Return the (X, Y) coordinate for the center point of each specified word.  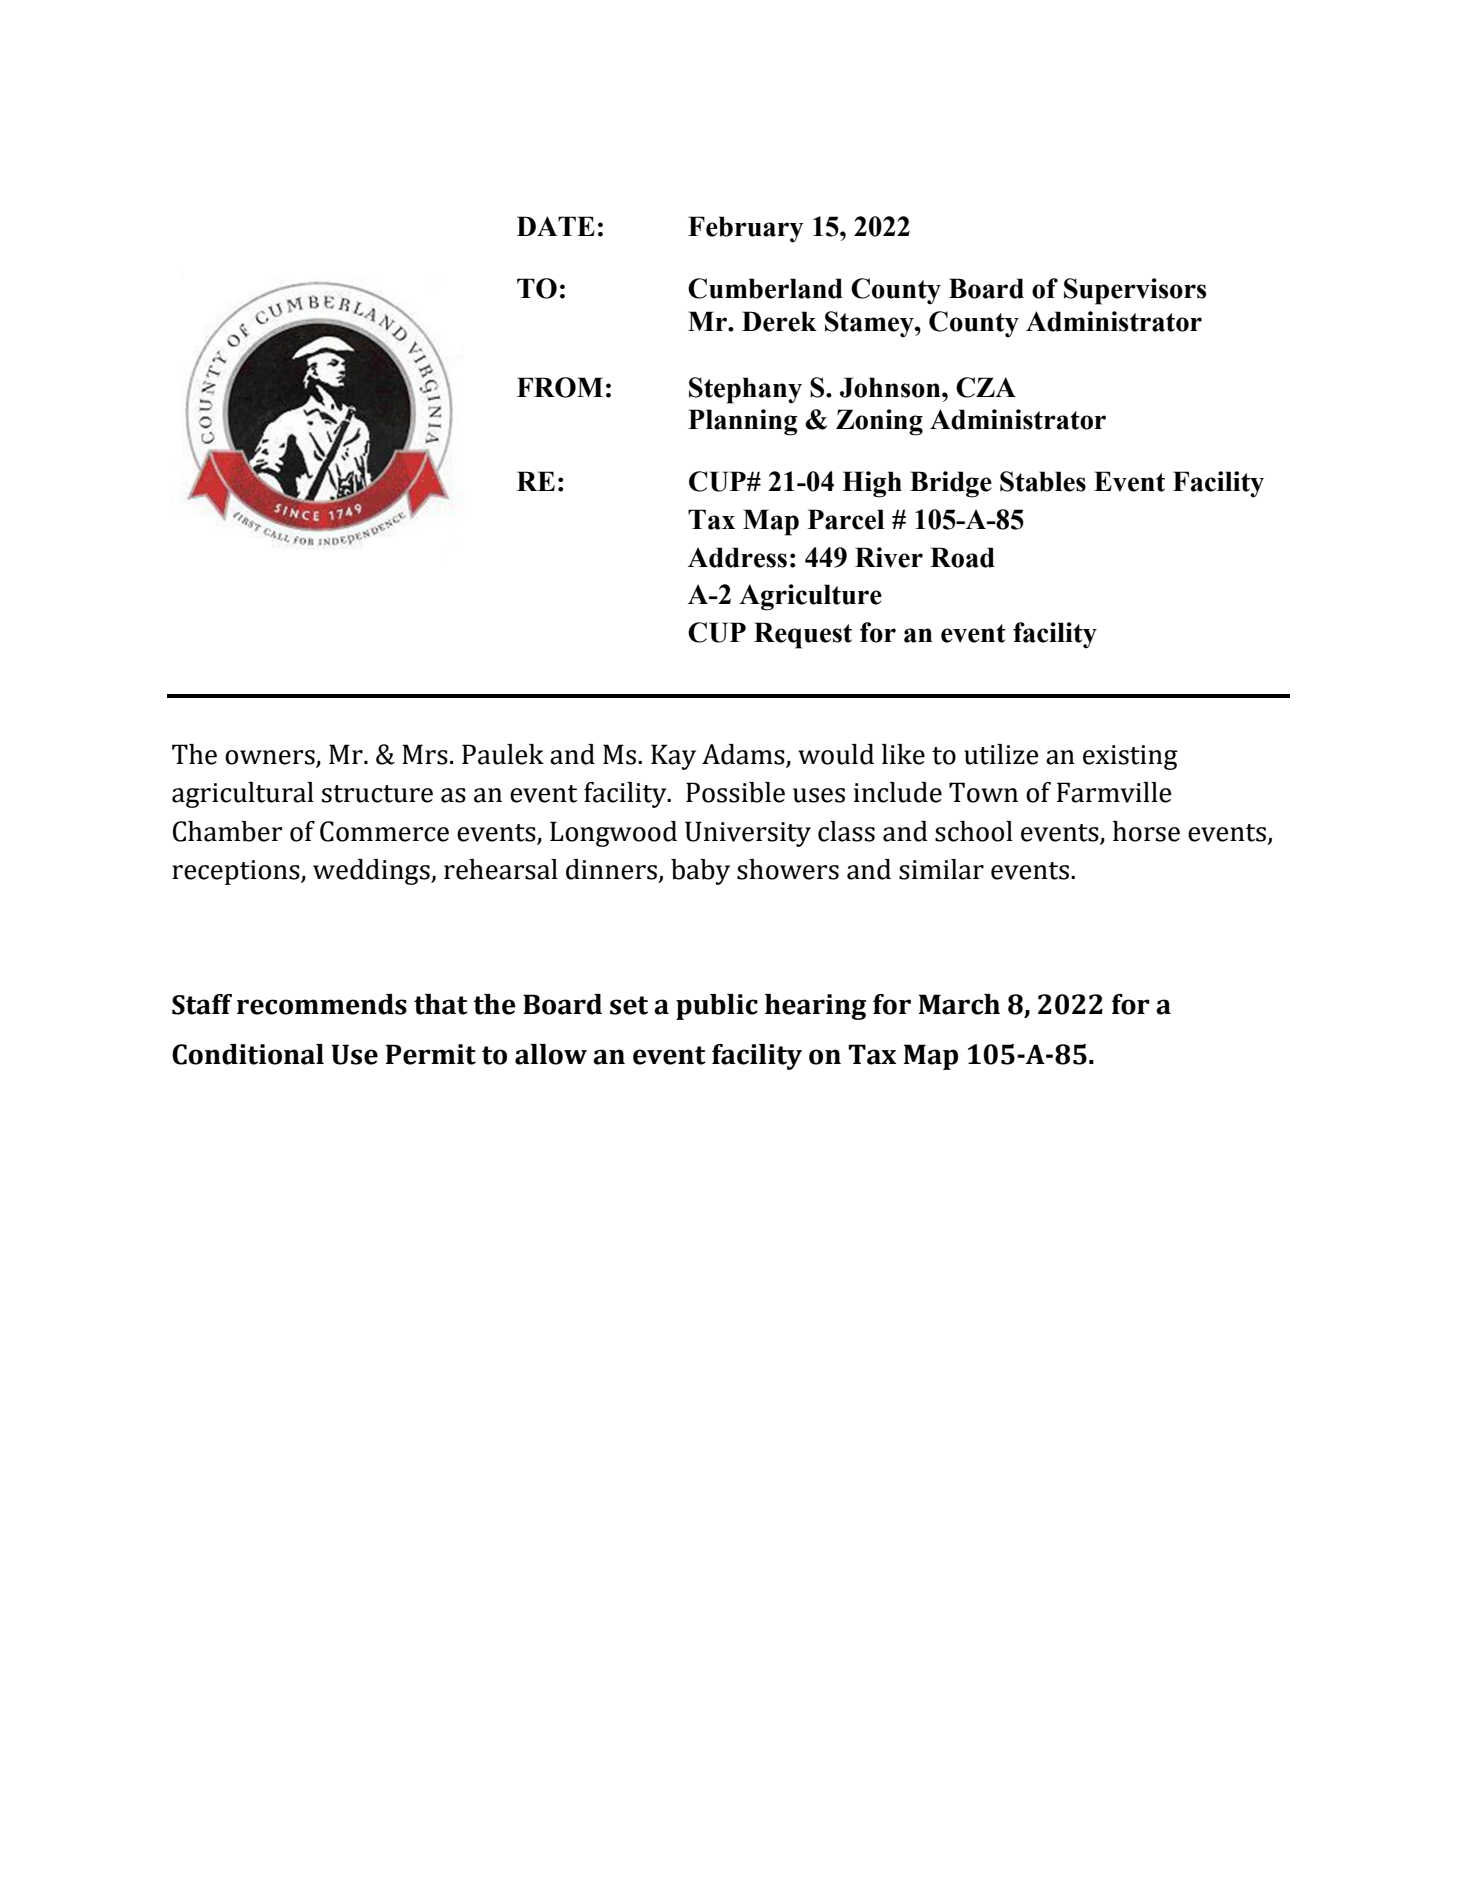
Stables (1043, 481)
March (959, 1004)
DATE (556, 226)
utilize (1001, 754)
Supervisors (1135, 291)
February (746, 229)
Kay (673, 757)
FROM (560, 387)
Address (737, 557)
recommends (322, 1004)
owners (270, 757)
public (717, 1007)
